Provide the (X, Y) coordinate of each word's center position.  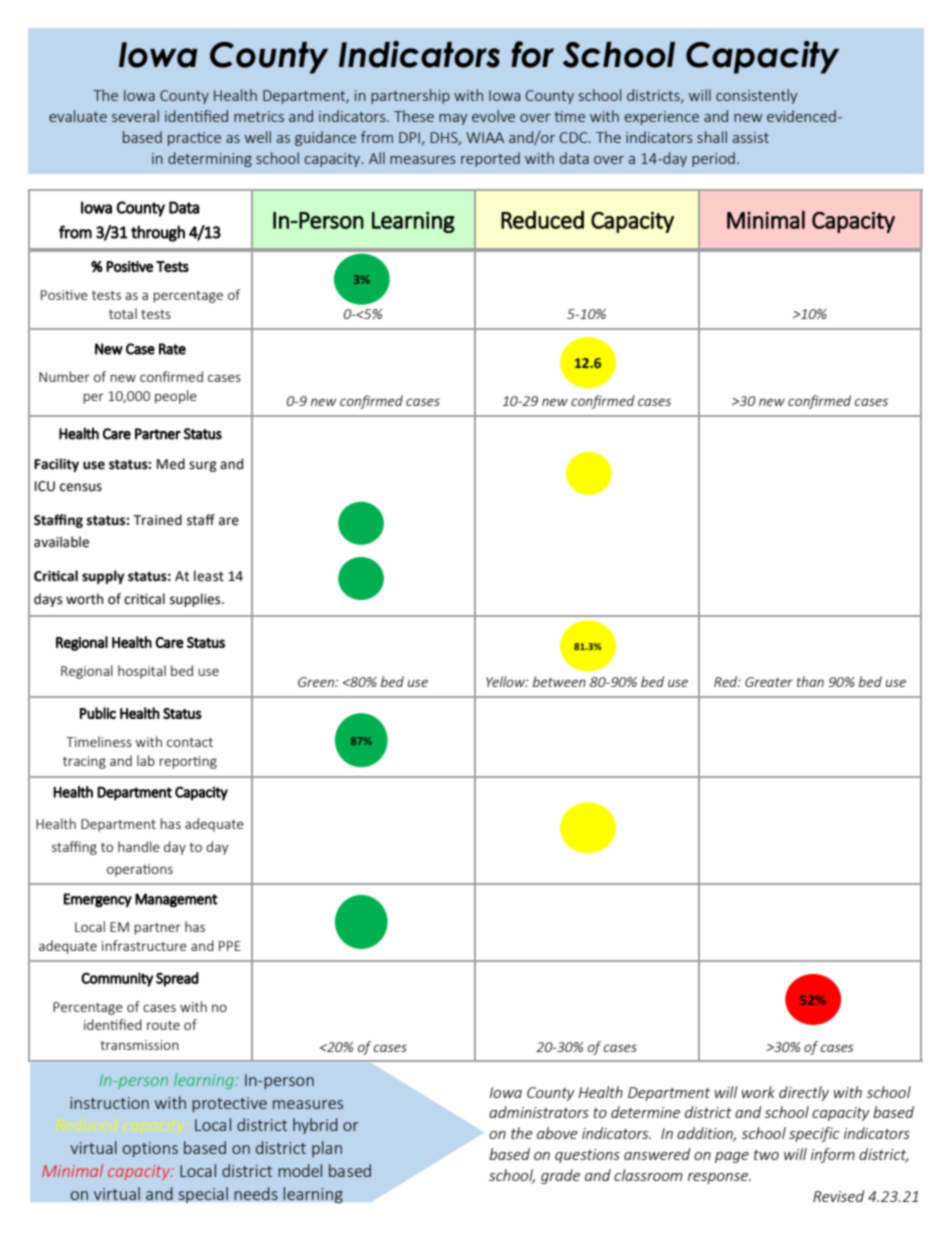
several (135, 116)
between (559, 681)
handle (139, 846)
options (150, 1149)
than (810, 681)
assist (751, 137)
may (453, 119)
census (81, 487)
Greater (769, 682)
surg (203, 466)
